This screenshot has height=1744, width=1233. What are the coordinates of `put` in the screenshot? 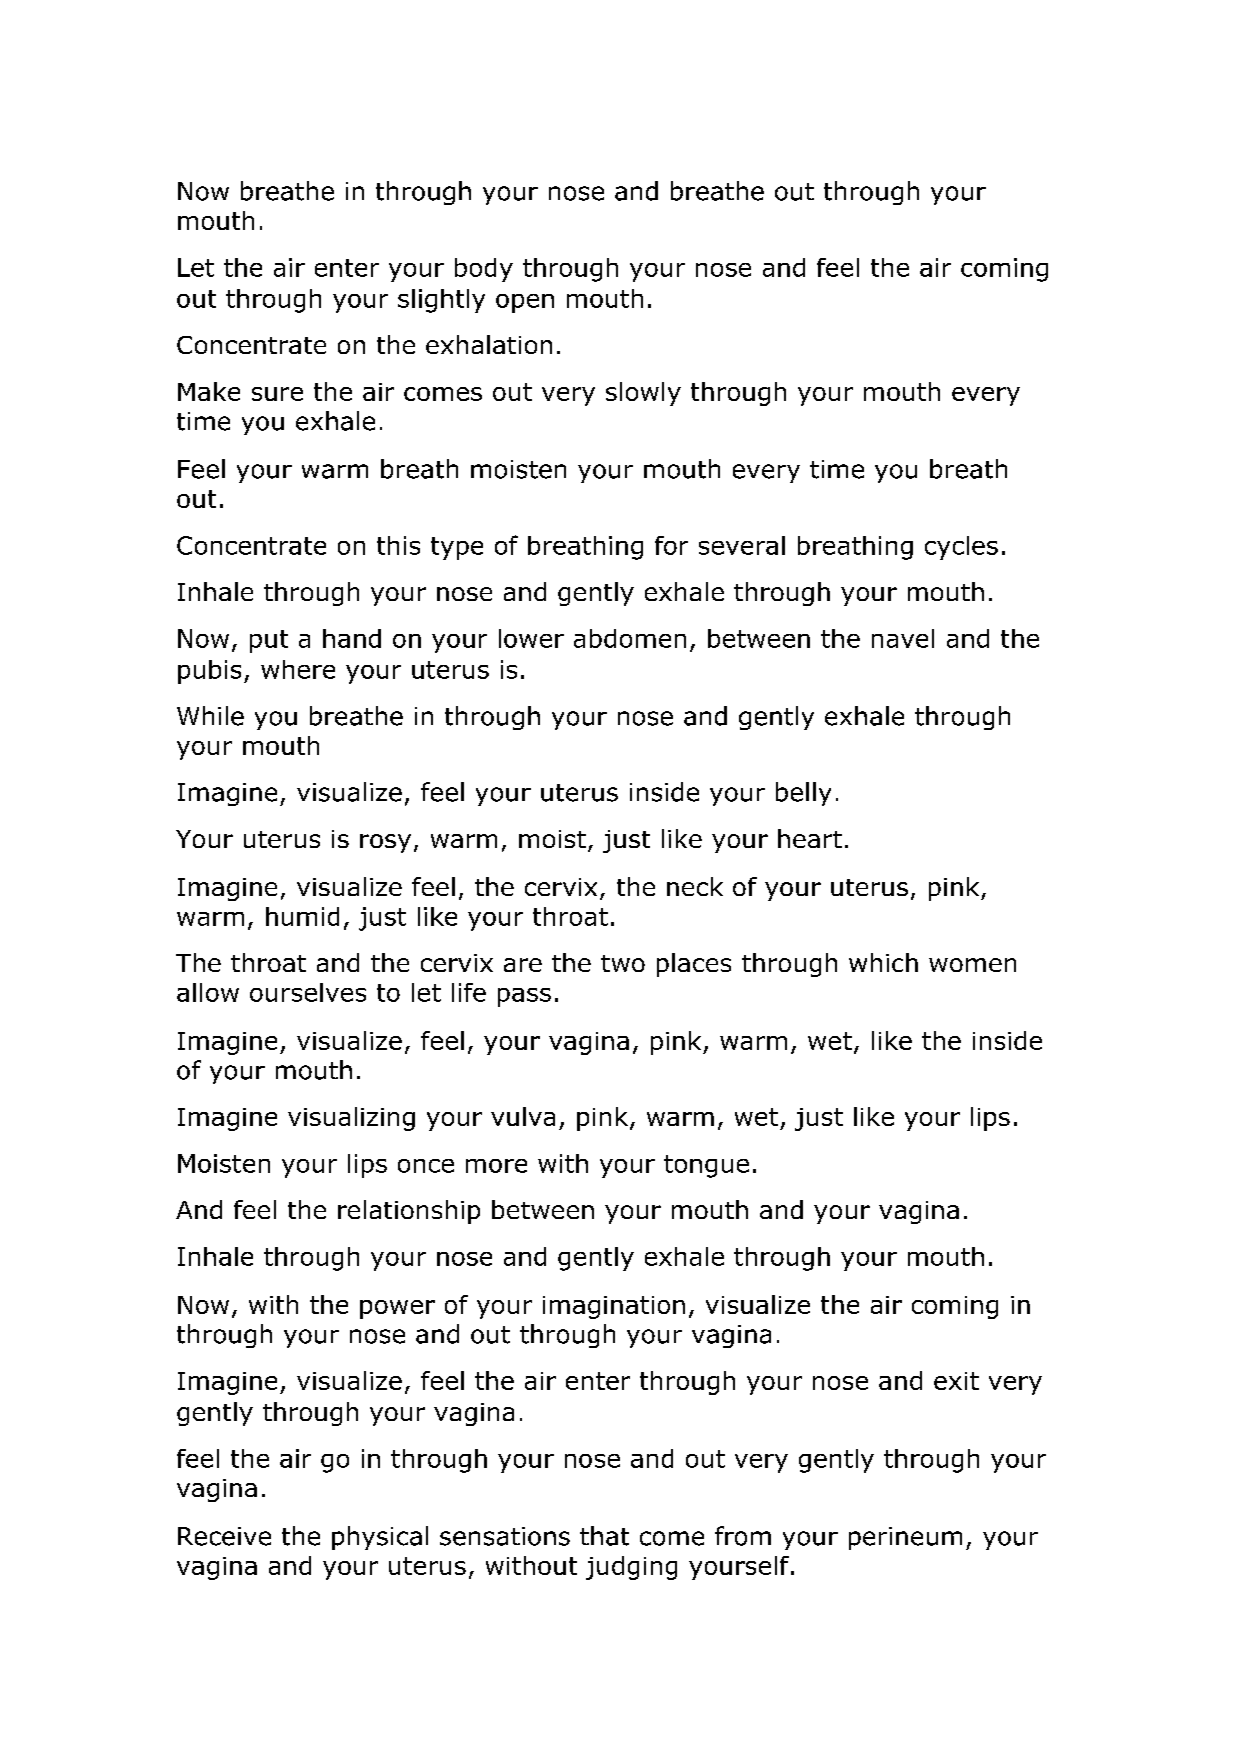 It's located at (269, 641).
